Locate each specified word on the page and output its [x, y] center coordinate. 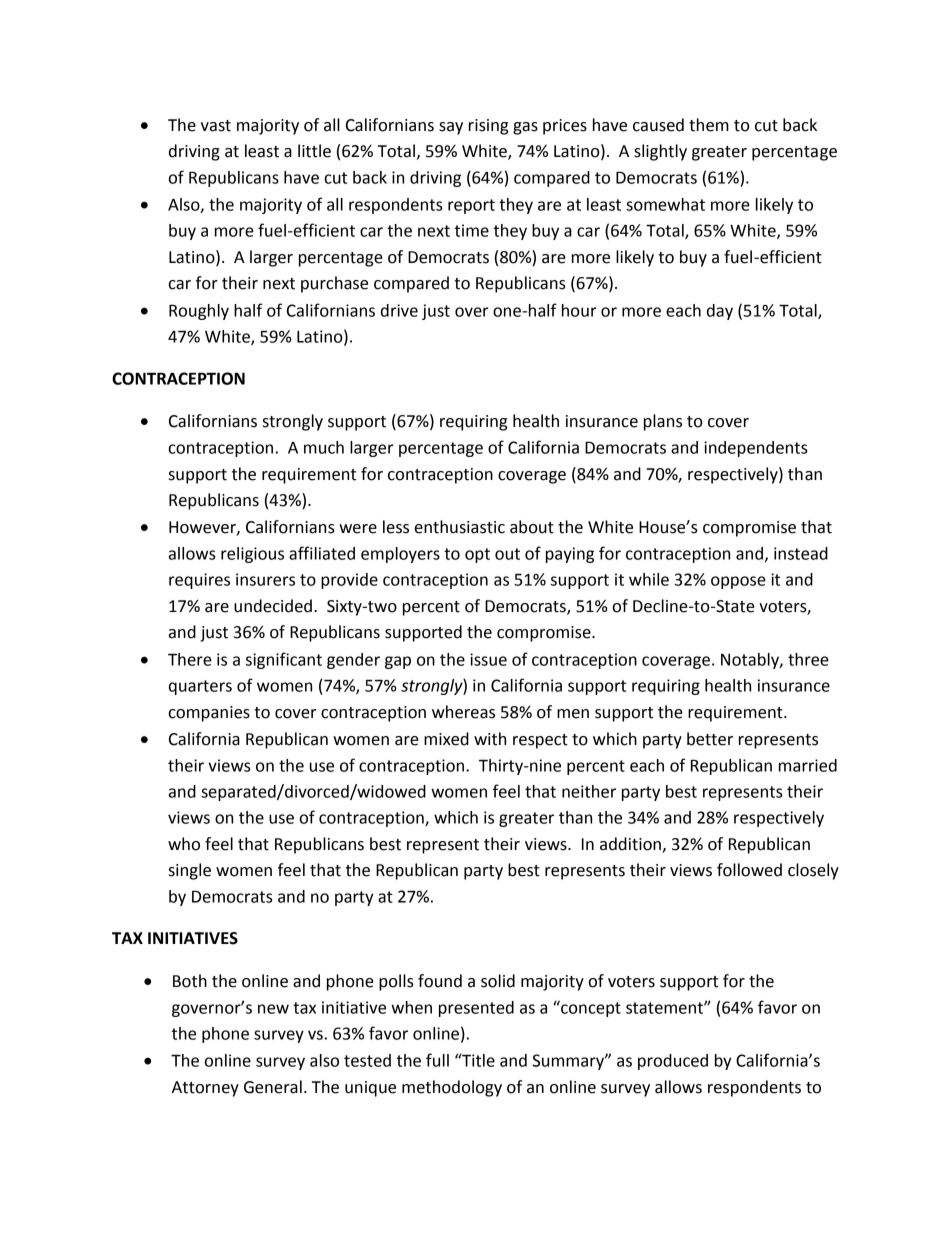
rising [488, 127]
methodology [452, 1088]
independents [756, 449]
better [710, 739]
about [532, 527]
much [324, 447]
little [314, 151]
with [490, 739]
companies [209, 714]
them [709, 125]
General [273, 1087]
